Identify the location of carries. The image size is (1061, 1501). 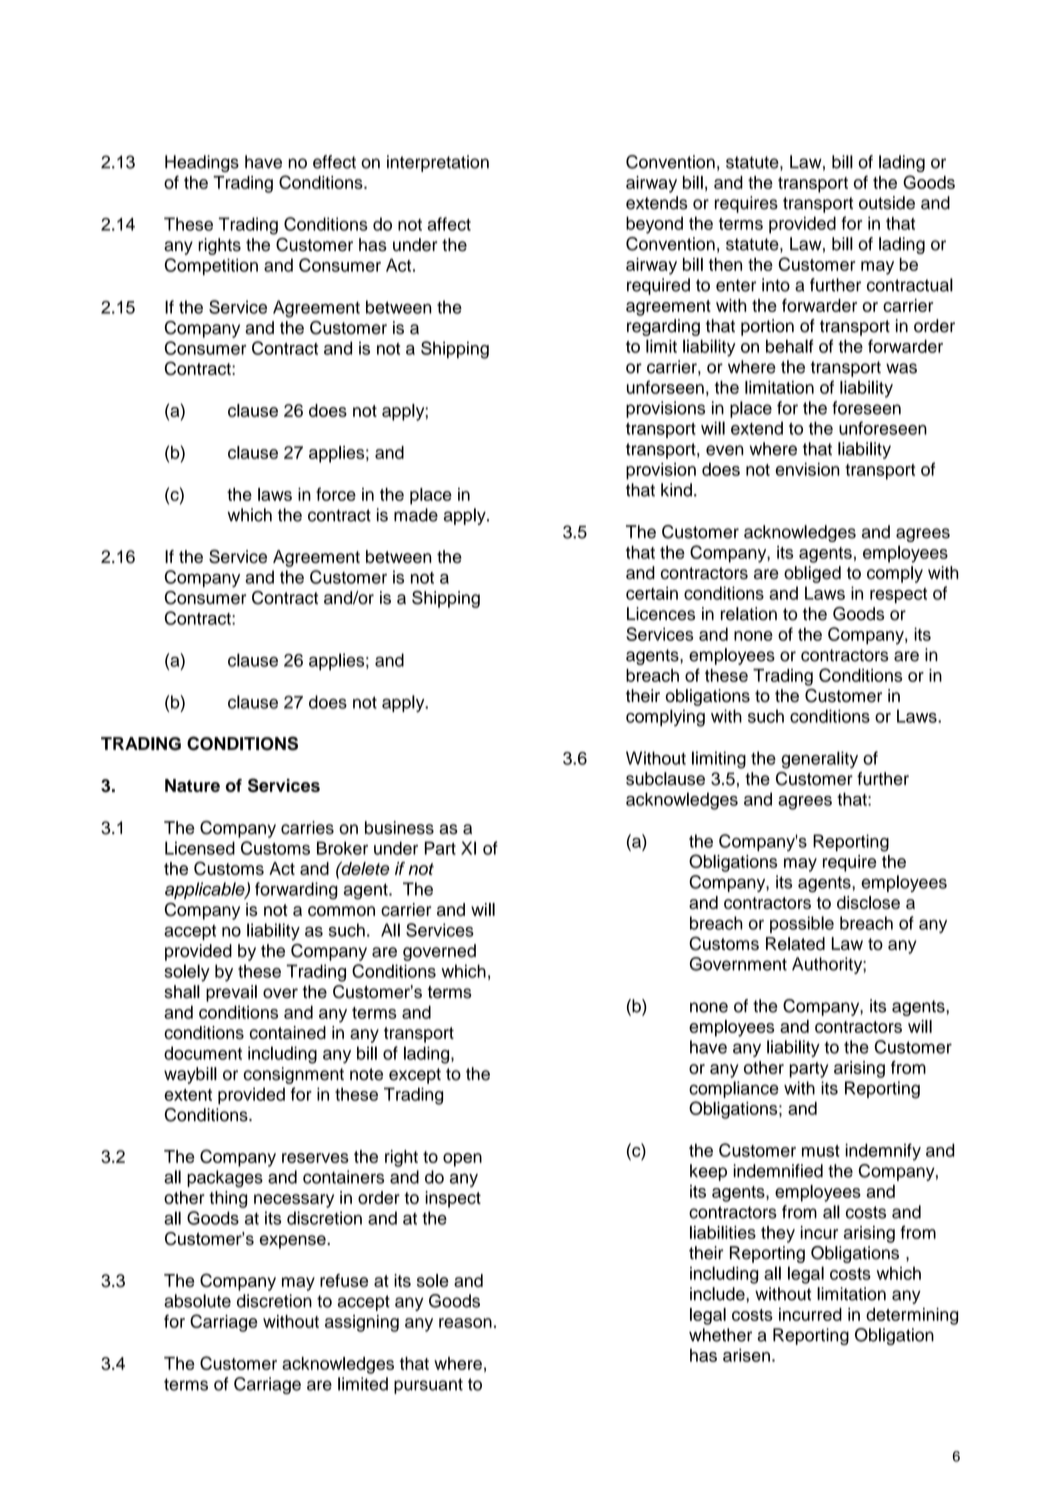
(307, 828).
